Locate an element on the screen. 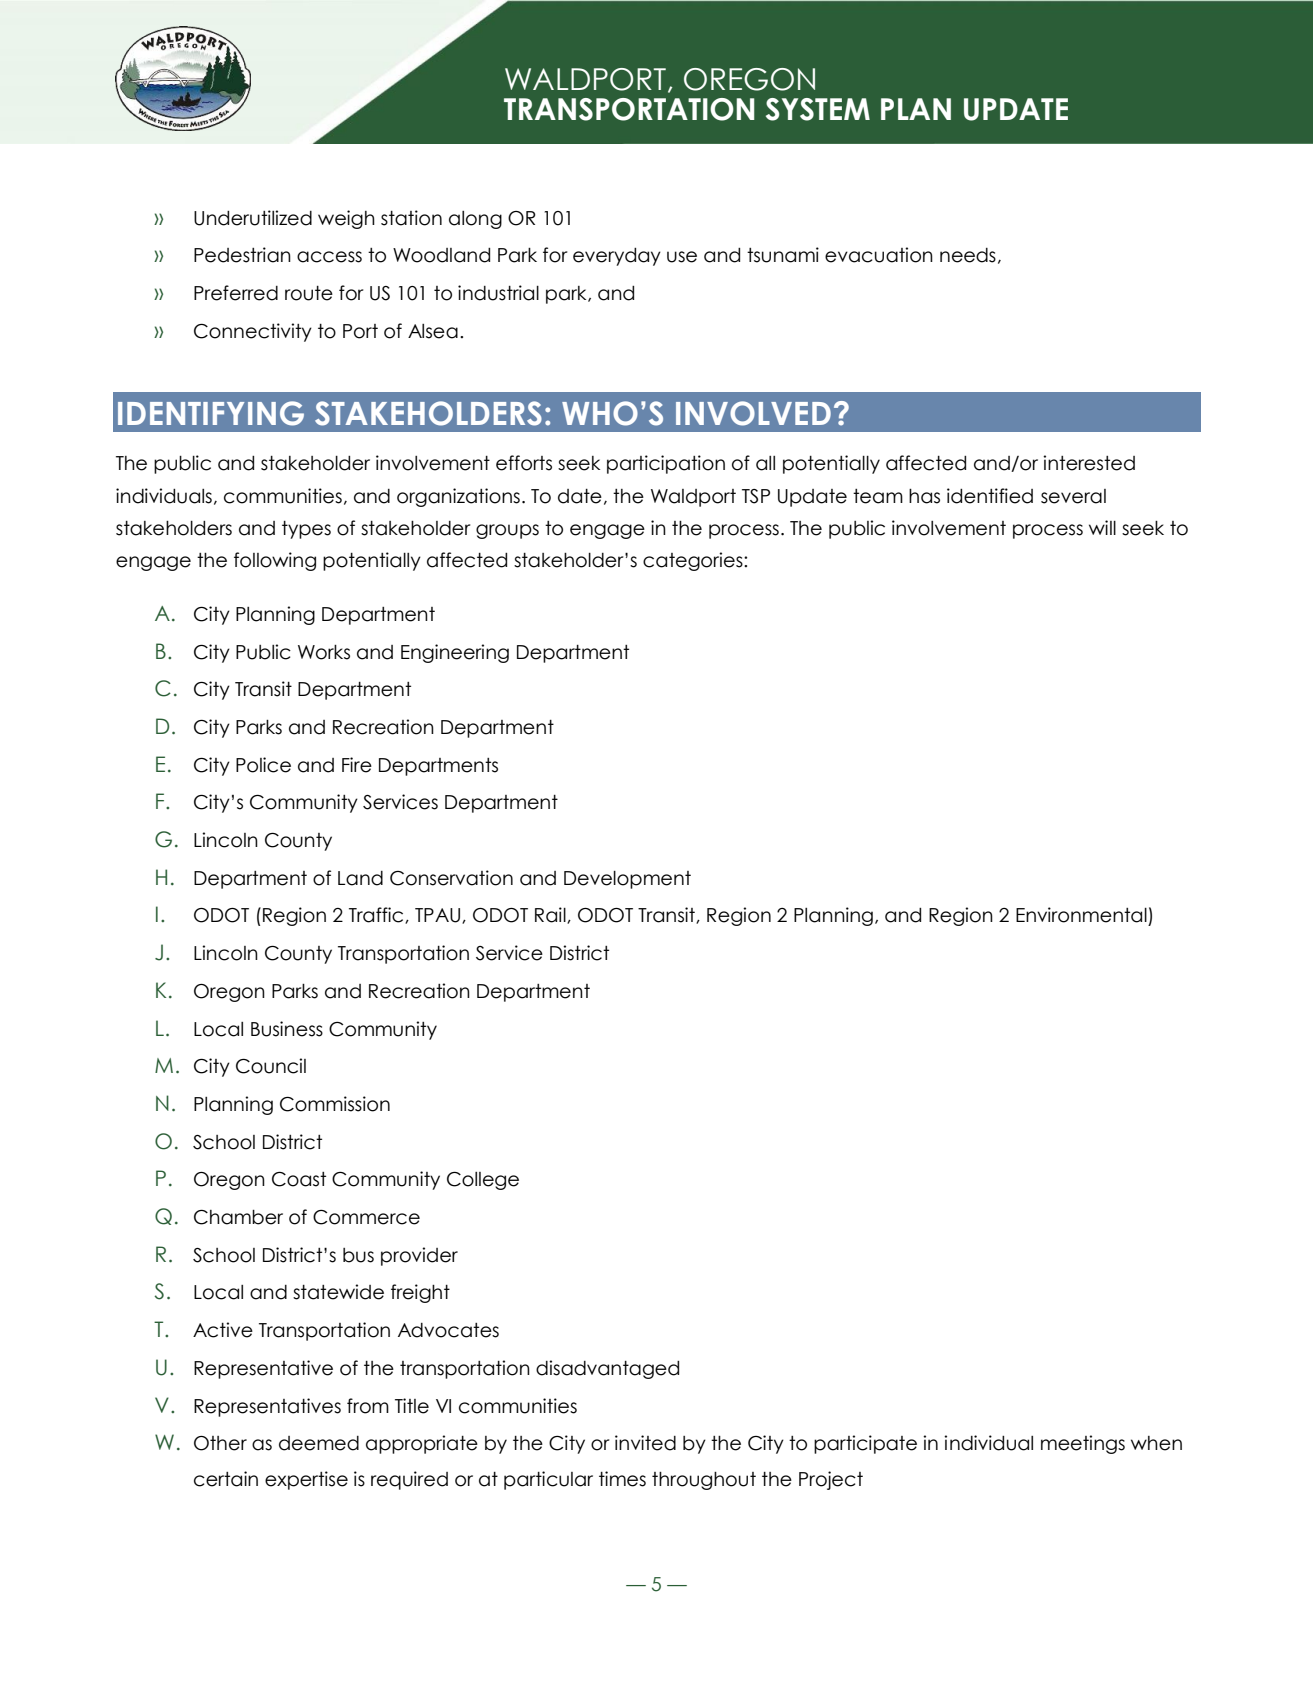 The height and width of the screenshot is (1700, 1313). Environmental is located at coordinates (1081, 915).
